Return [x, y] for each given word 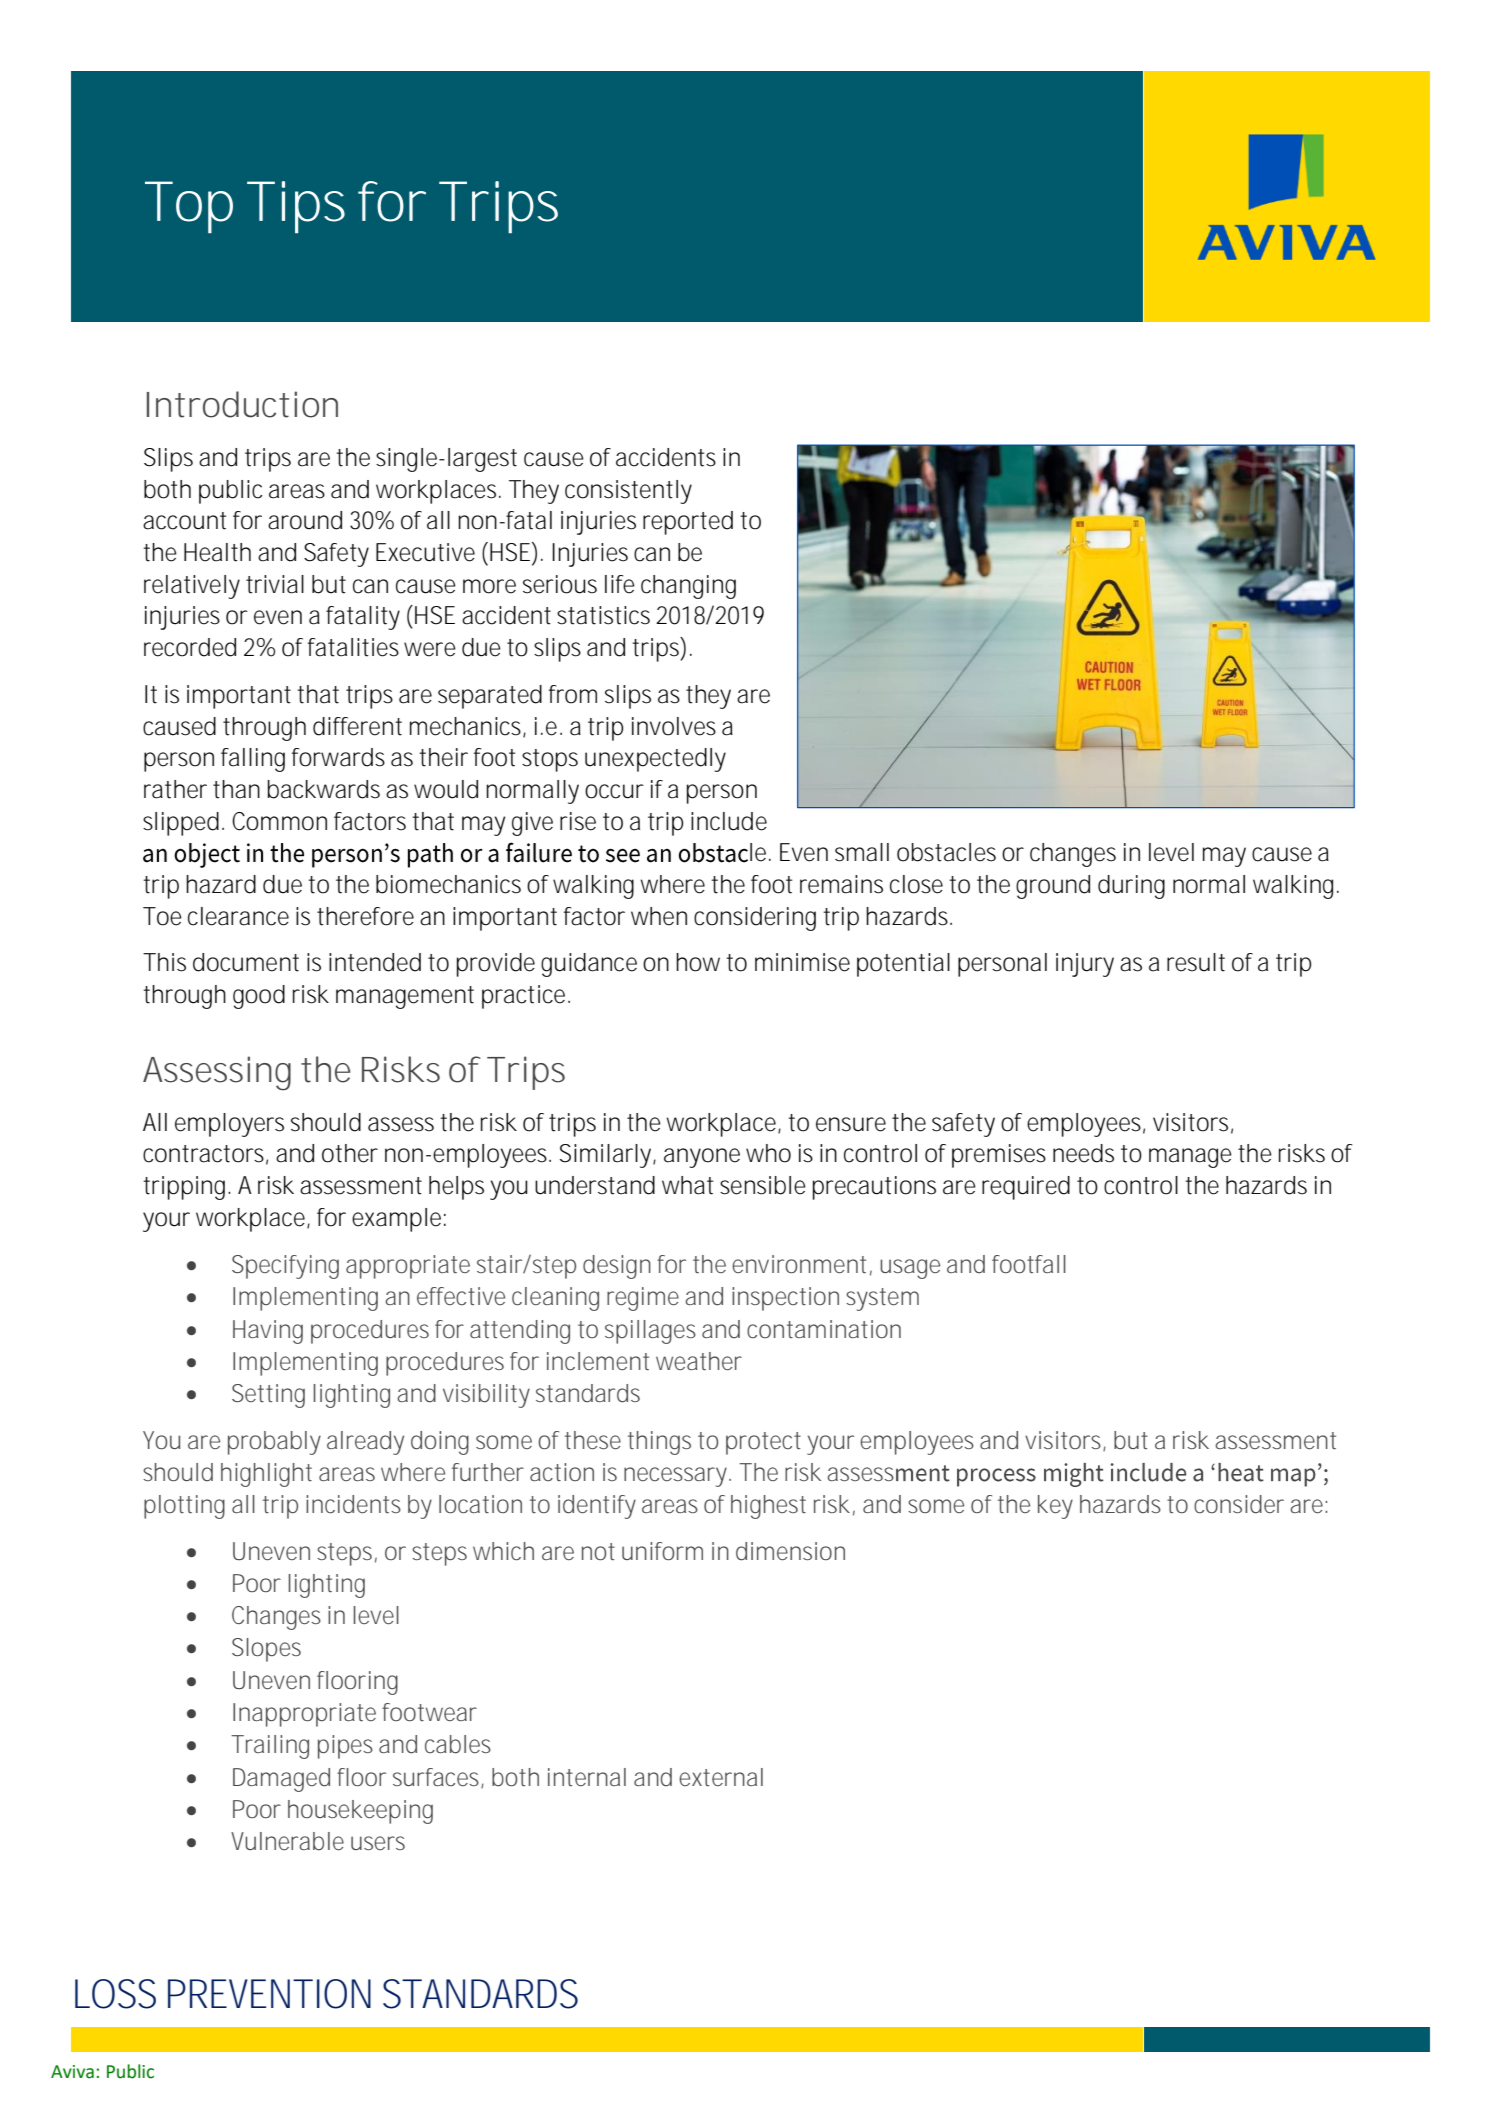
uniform [662, 1551]
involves [674, 726]
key [1055, 1507]
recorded [190, 647]
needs [1083, 1153]
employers [229, 1125]
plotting [184, 1507]
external [721, 1777]
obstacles [946, 852]
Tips [296, 207]
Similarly [607, 1156]
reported [688, 523]
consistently [628, 492]
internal [587, 1777]
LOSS [115, 1994]
